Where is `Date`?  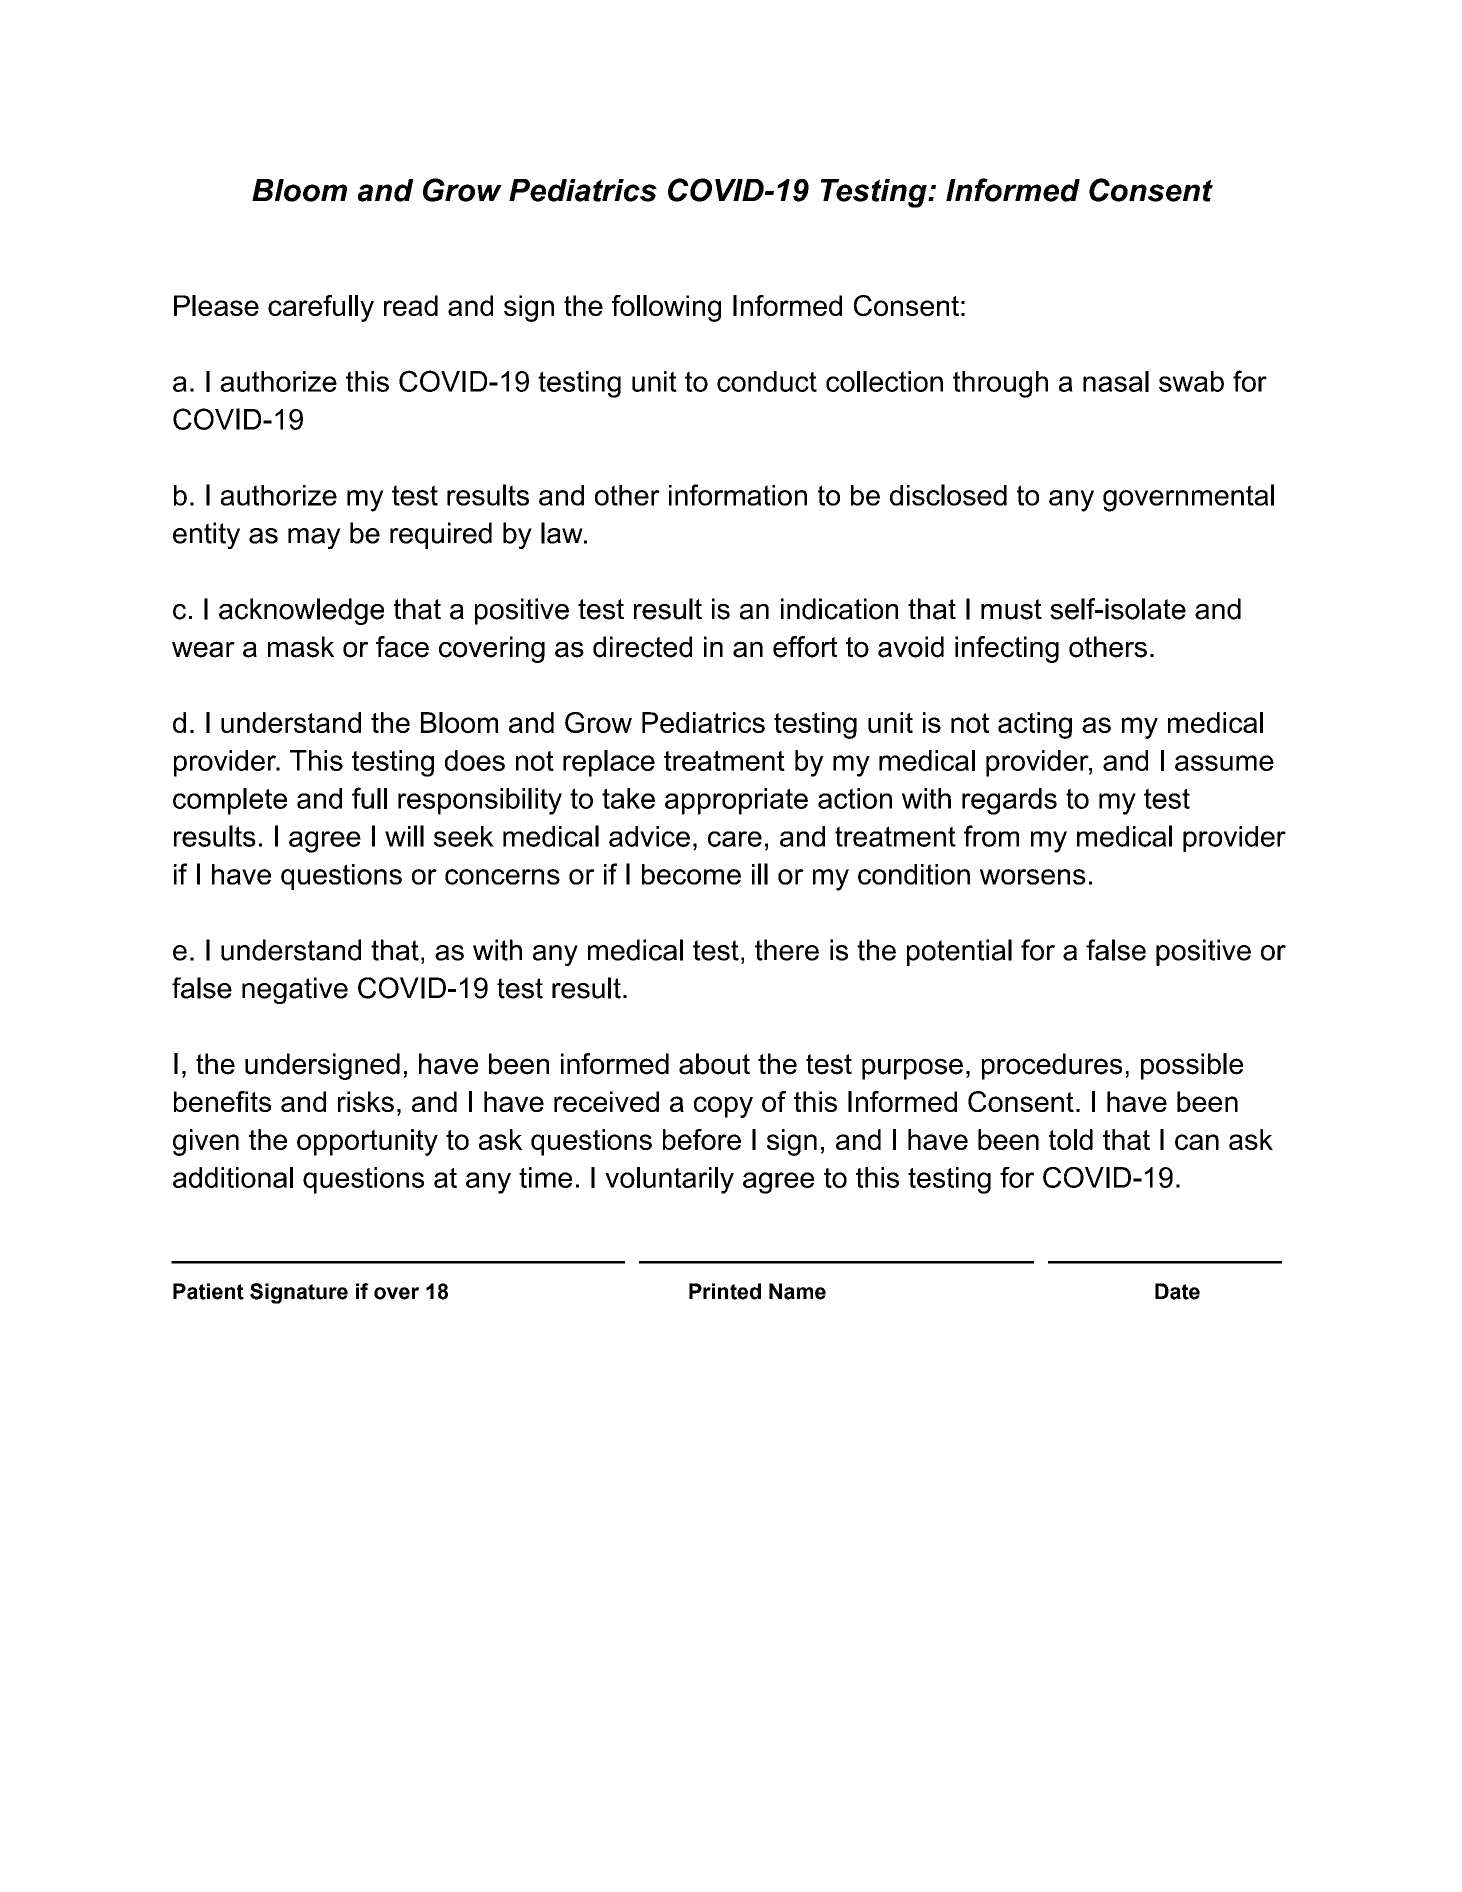 Date is located at coordinates (1177, 1291).
